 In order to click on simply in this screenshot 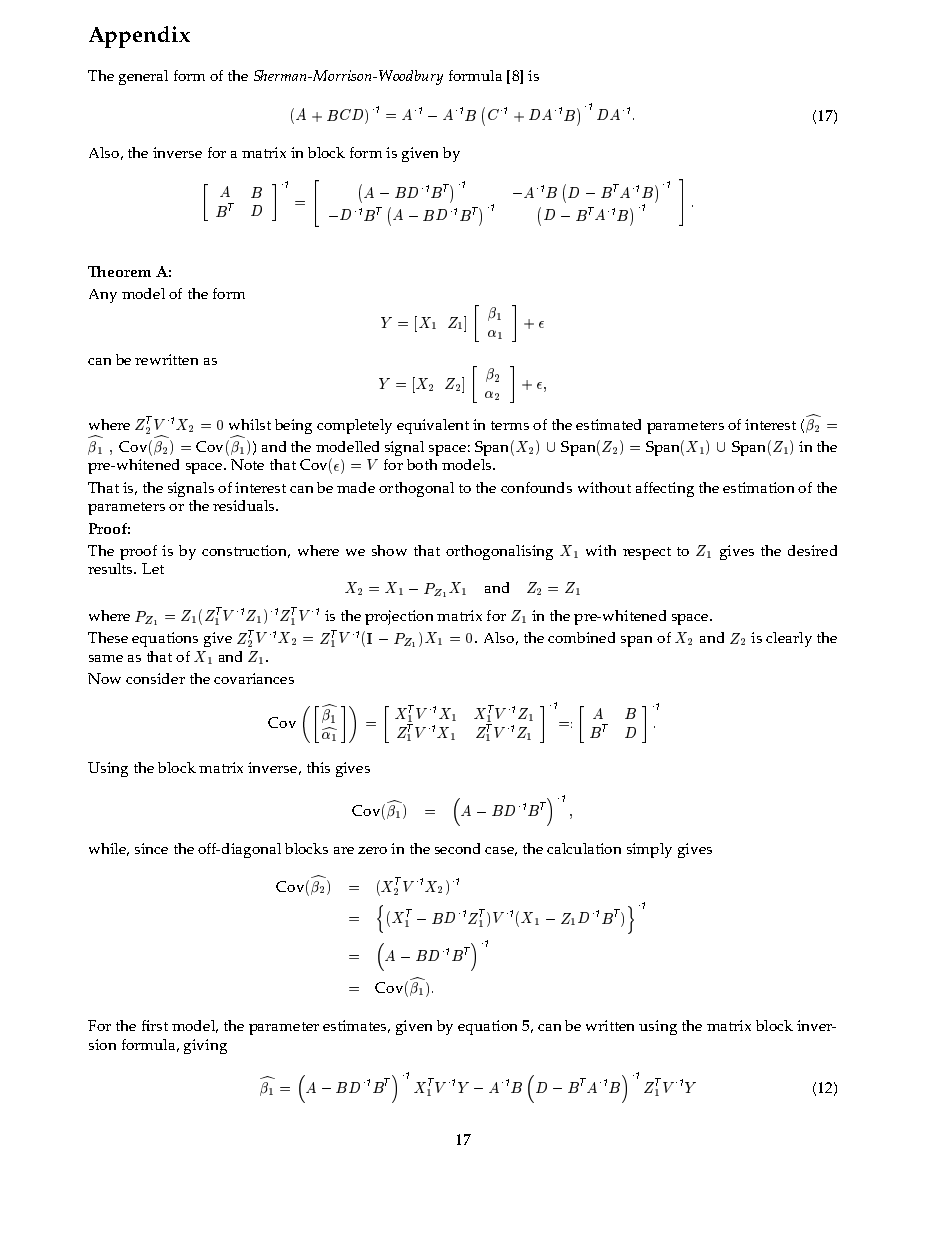, I will do `click(649, 850)`.
